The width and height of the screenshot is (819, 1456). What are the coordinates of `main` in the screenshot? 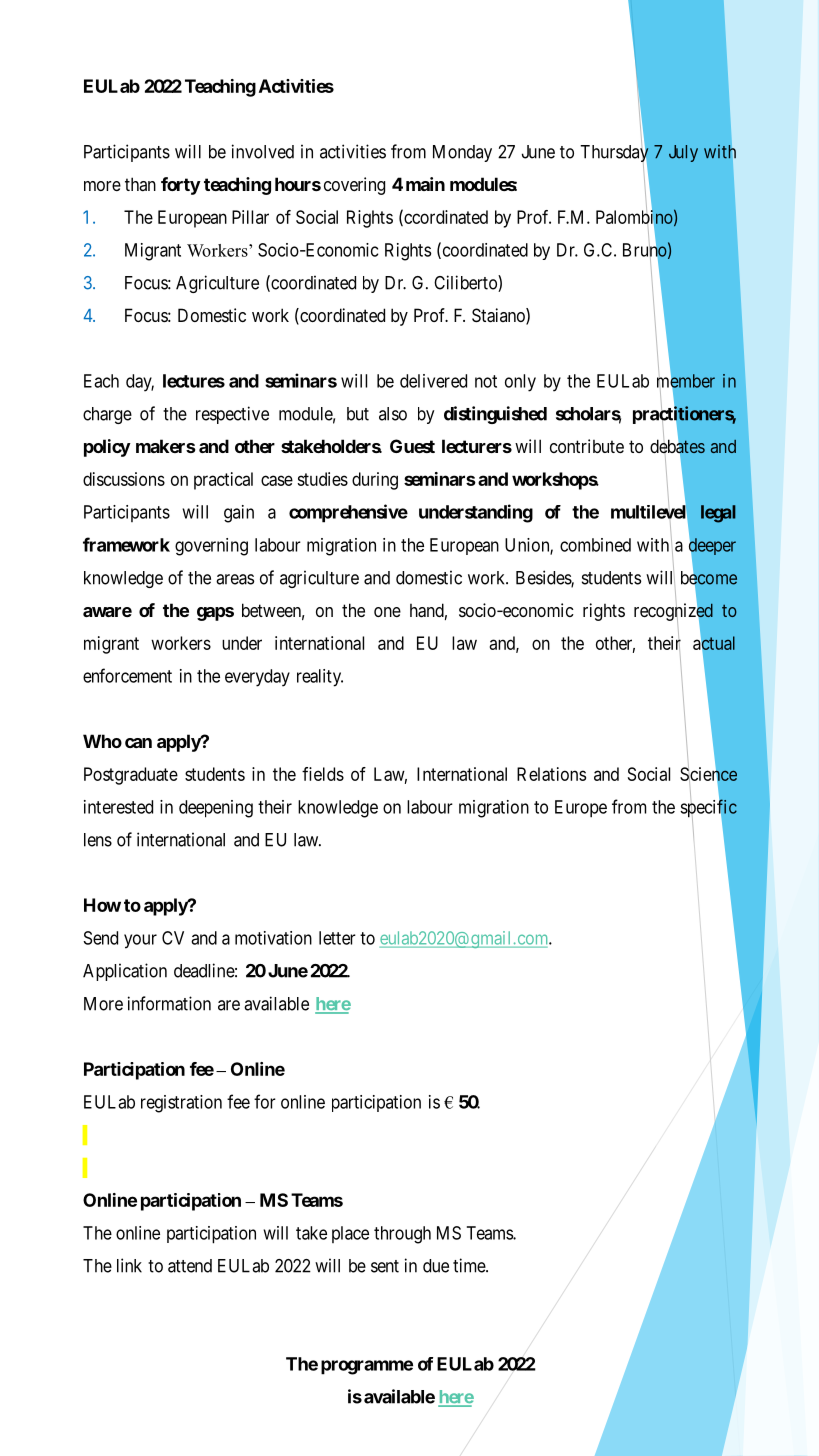 It's located at (425, 184).
